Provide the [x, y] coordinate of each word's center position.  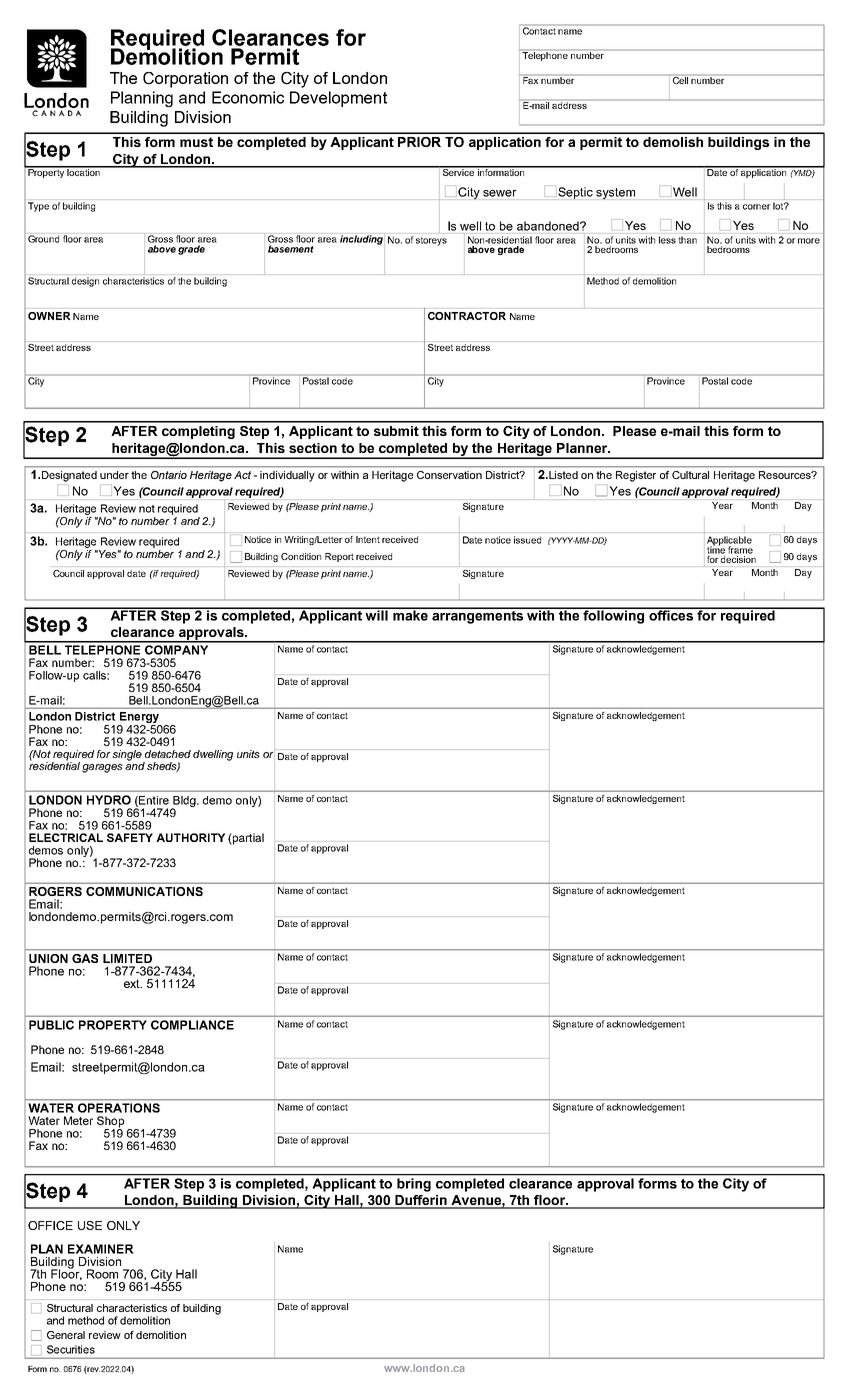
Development [338, 99]
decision [738, 559]
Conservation [449, 475]
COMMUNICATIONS [144, 891]
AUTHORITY [190, 837]
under [114, 475]
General [66, 1335]
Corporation [185, 80]
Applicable [729, 542]
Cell [680, 79]
